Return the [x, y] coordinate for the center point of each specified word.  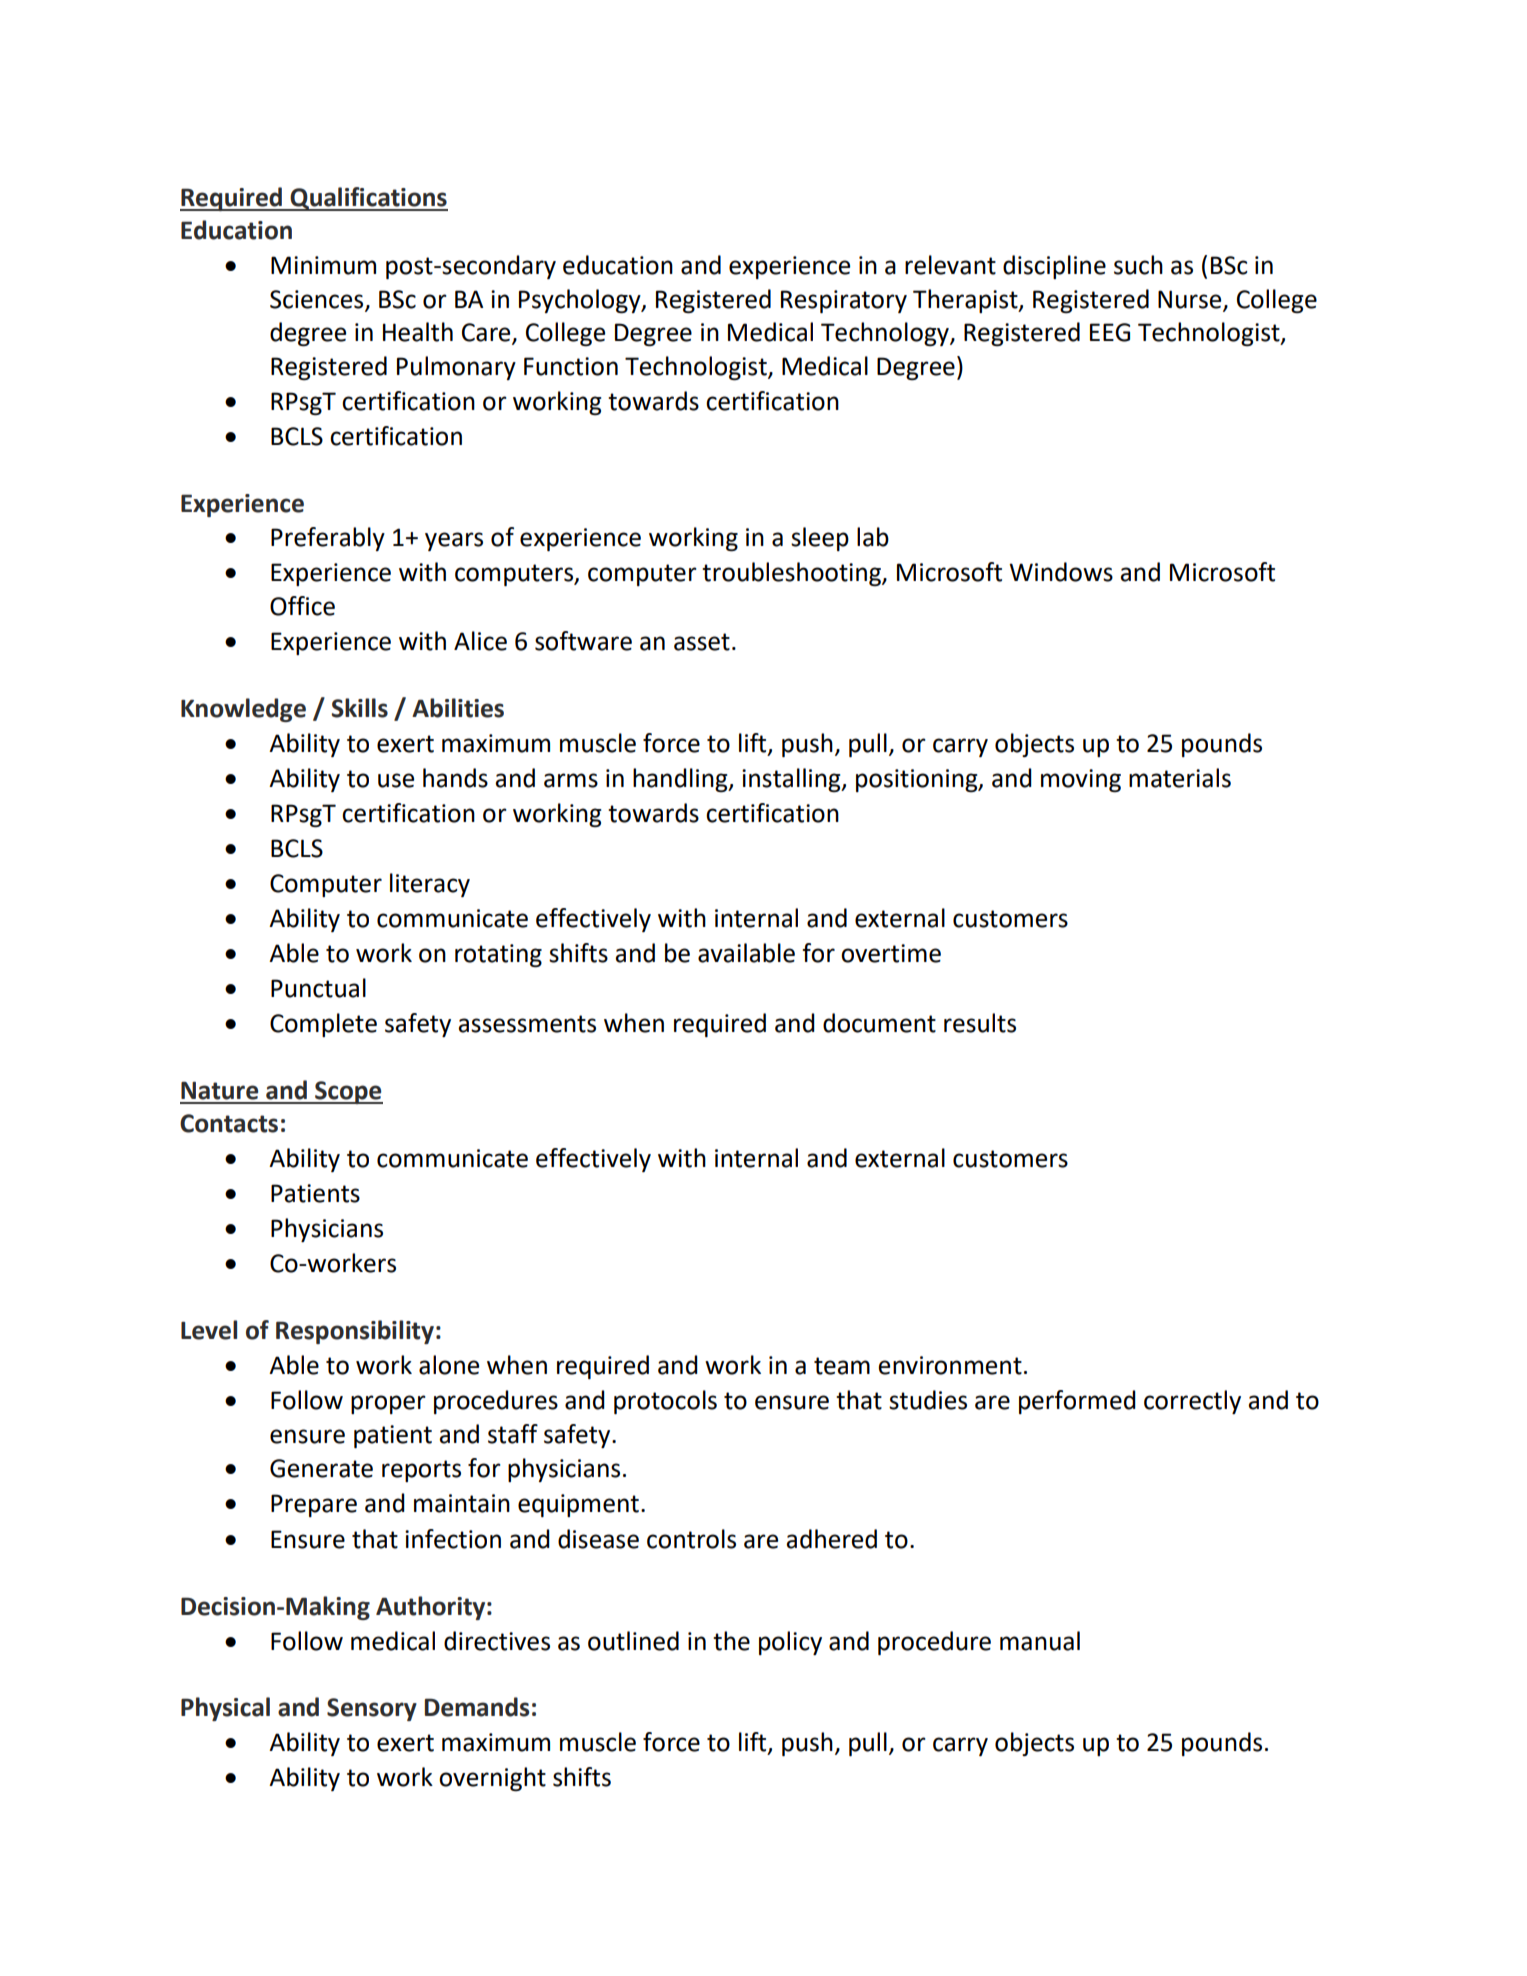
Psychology [581, 301]
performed [1077, 1402]
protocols [665, 1402]
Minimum [323, 265]
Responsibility [355, 1332]
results [980, 1023]
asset [702, 642]
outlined [633, 1641]
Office [302, 606]
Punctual [318, 988]
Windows [1061, 572]
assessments [527, 1024]
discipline [1054, 267]
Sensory [372, 1709]
